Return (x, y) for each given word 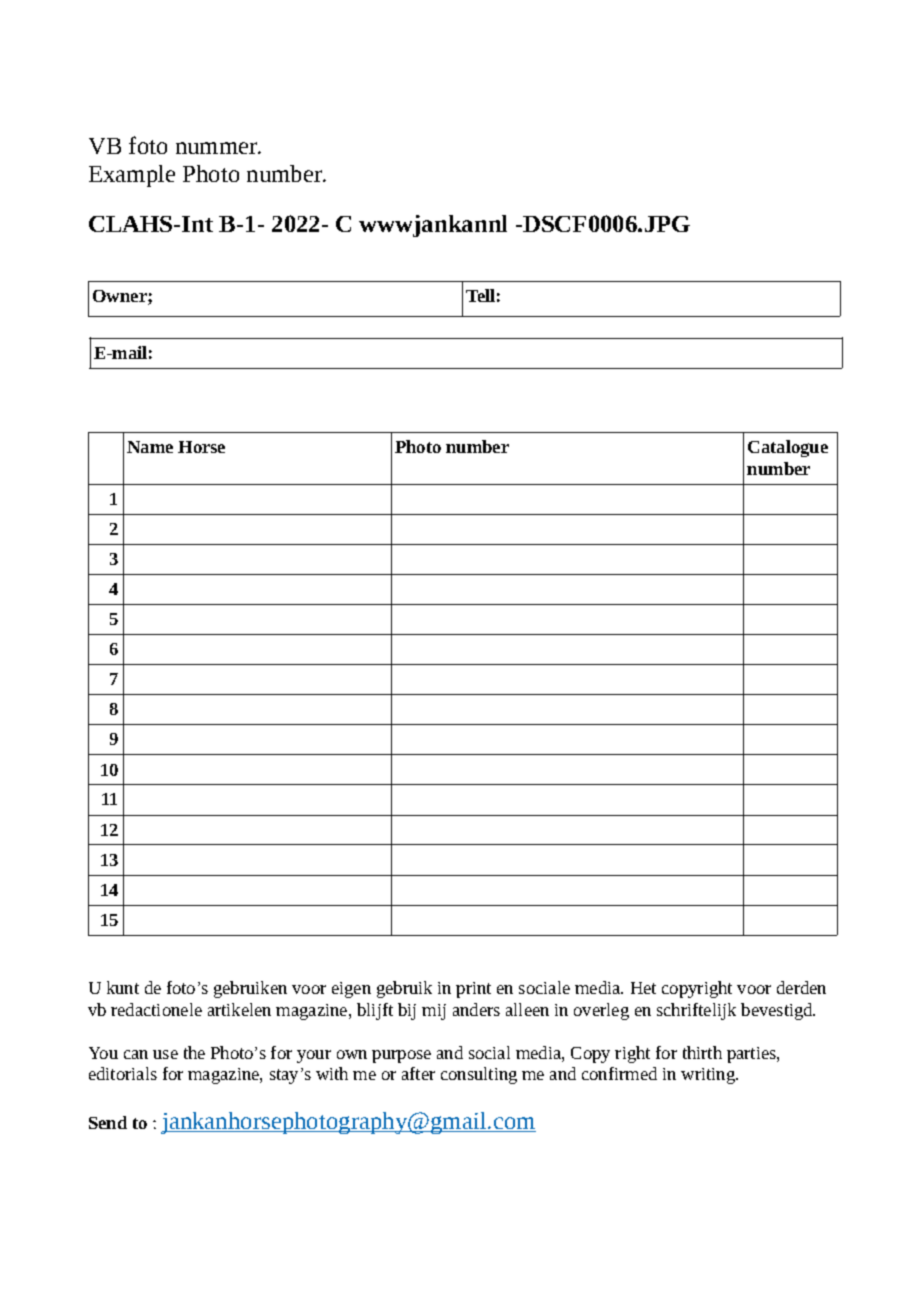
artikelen (239, 1009)
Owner (121, 297)
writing (709, 1076)
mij (434, 1012)
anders (476, 1009)
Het (643, 988)
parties (752, 1055)
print (473, 990)
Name (150, 447)
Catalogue (788, 448)
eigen (351, 990)
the (194, 1052)
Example (132, 176)
